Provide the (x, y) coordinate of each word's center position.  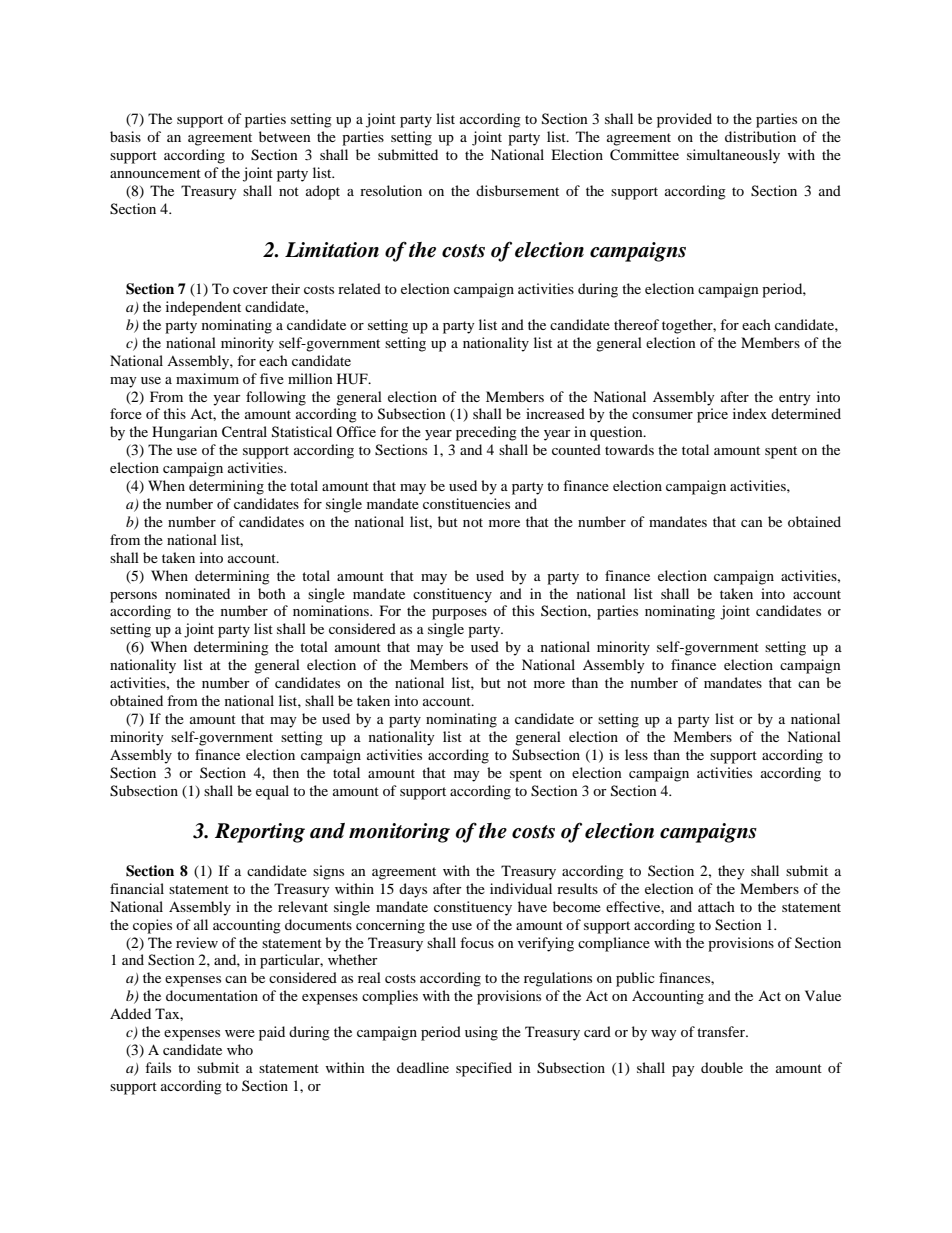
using (481, 1033)
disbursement (517, 190)
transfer (722, 1031)
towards (629, 449)
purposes (459, 614)
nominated (197, 593)
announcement (155, 173)
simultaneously (733, 156)
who (240, 1049)
